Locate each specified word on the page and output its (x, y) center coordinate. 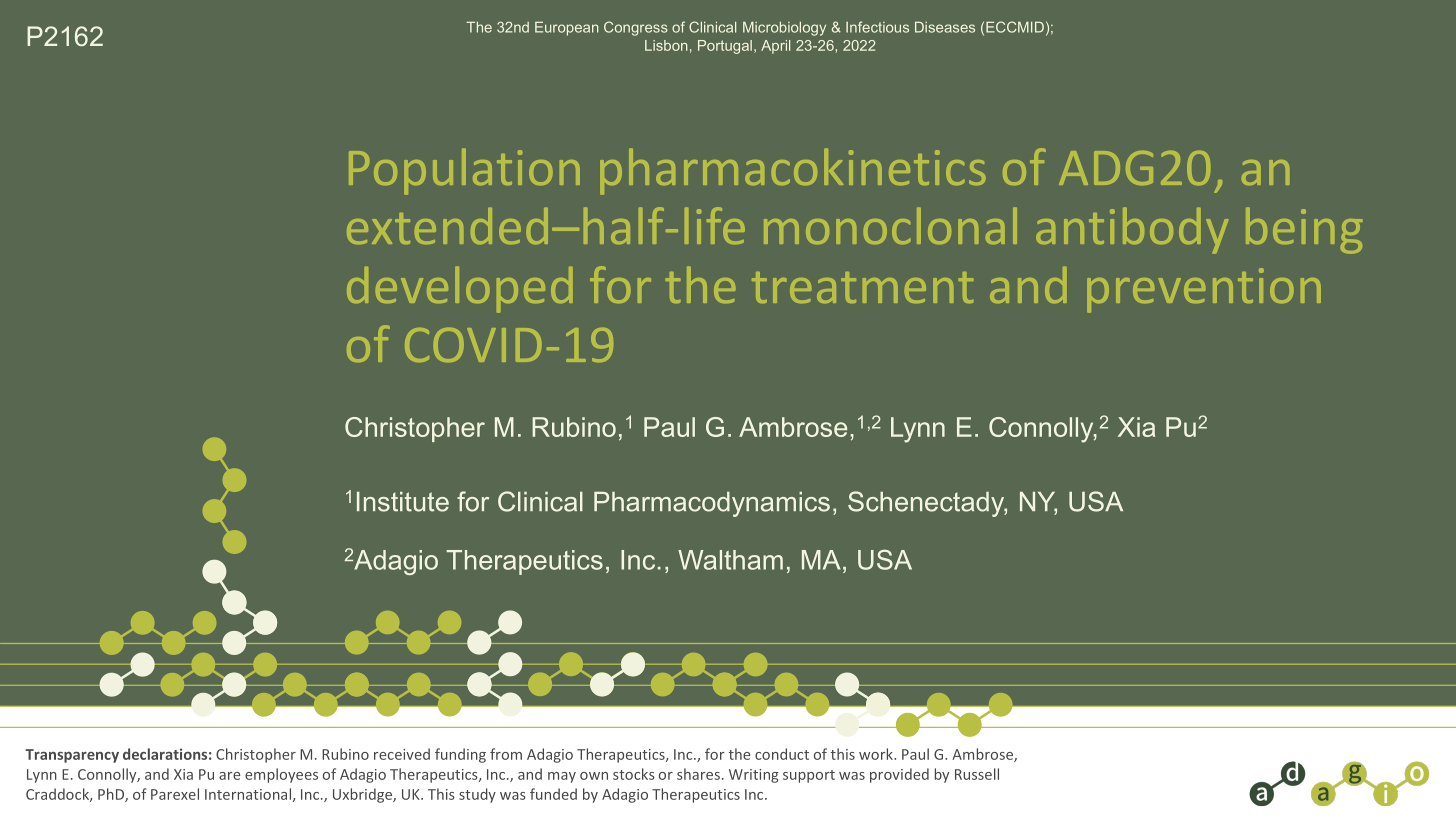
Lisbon (666, 45)
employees (281, 775)
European (567, 29)
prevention (1204, 290)
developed (460, 289)
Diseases (945, 27)
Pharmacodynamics (712, 504)
